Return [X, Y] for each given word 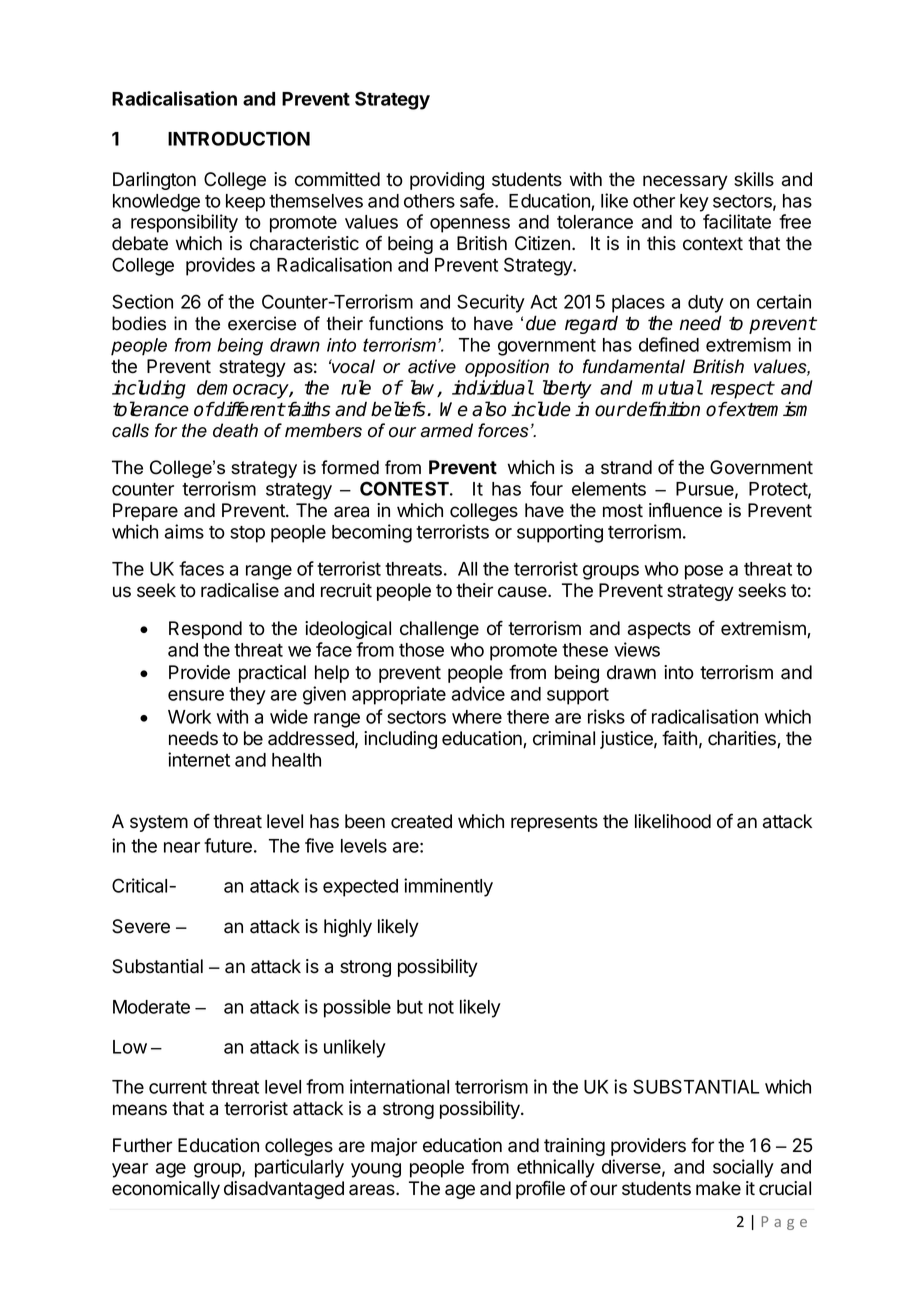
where [477, 717]
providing [447, 181]
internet [199, 759]
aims [184, 531]
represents [554, 823]
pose [704, 572]
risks [606, 716]
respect [742, 390]
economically [166, 1190]
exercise [262, 323]
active [432, 366]
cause [523, 592]
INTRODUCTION [239, 138]
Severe [141, 926]
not [441, 1007]
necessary [685, 182]
